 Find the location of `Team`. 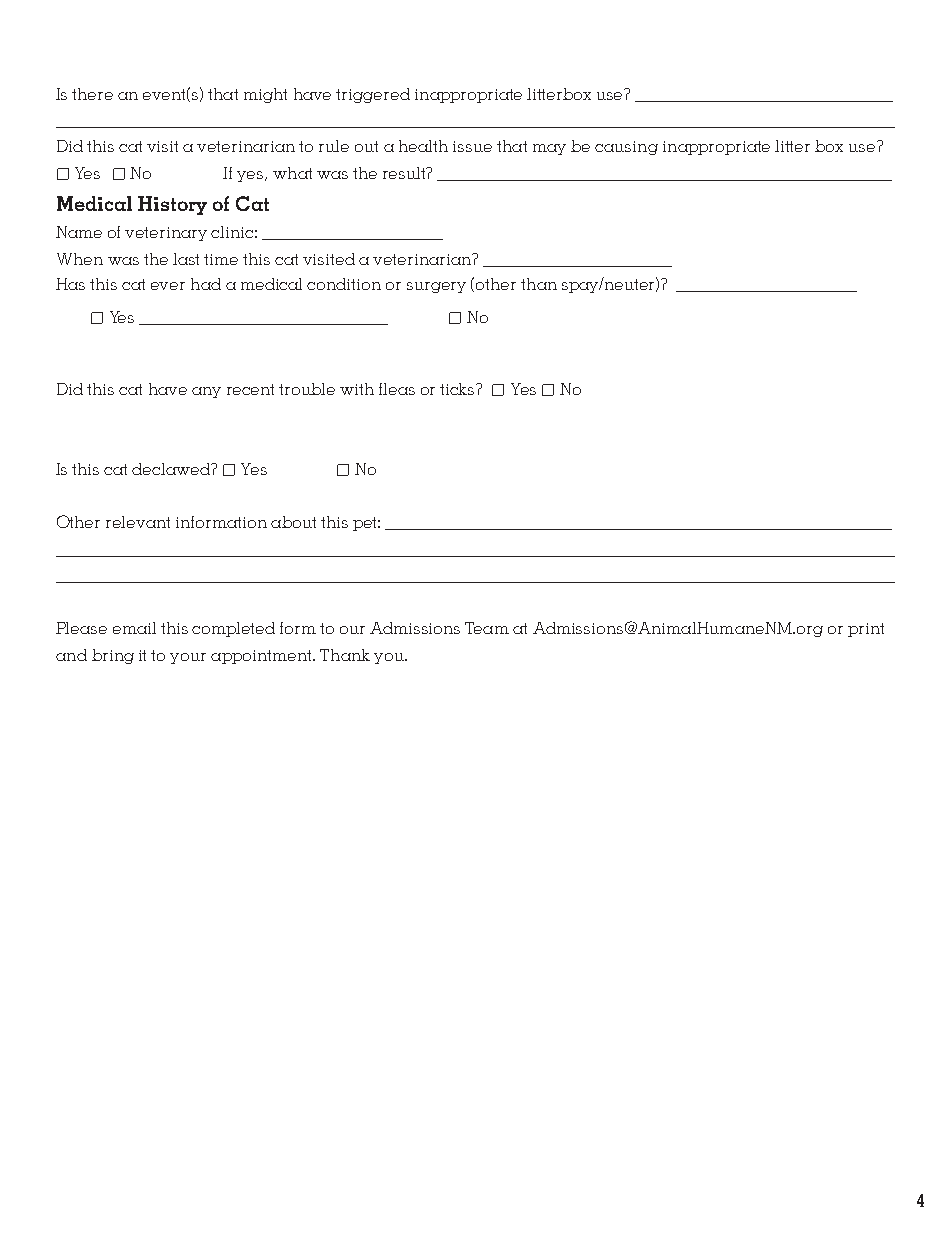

Team is located at coordinates (487, 628).
